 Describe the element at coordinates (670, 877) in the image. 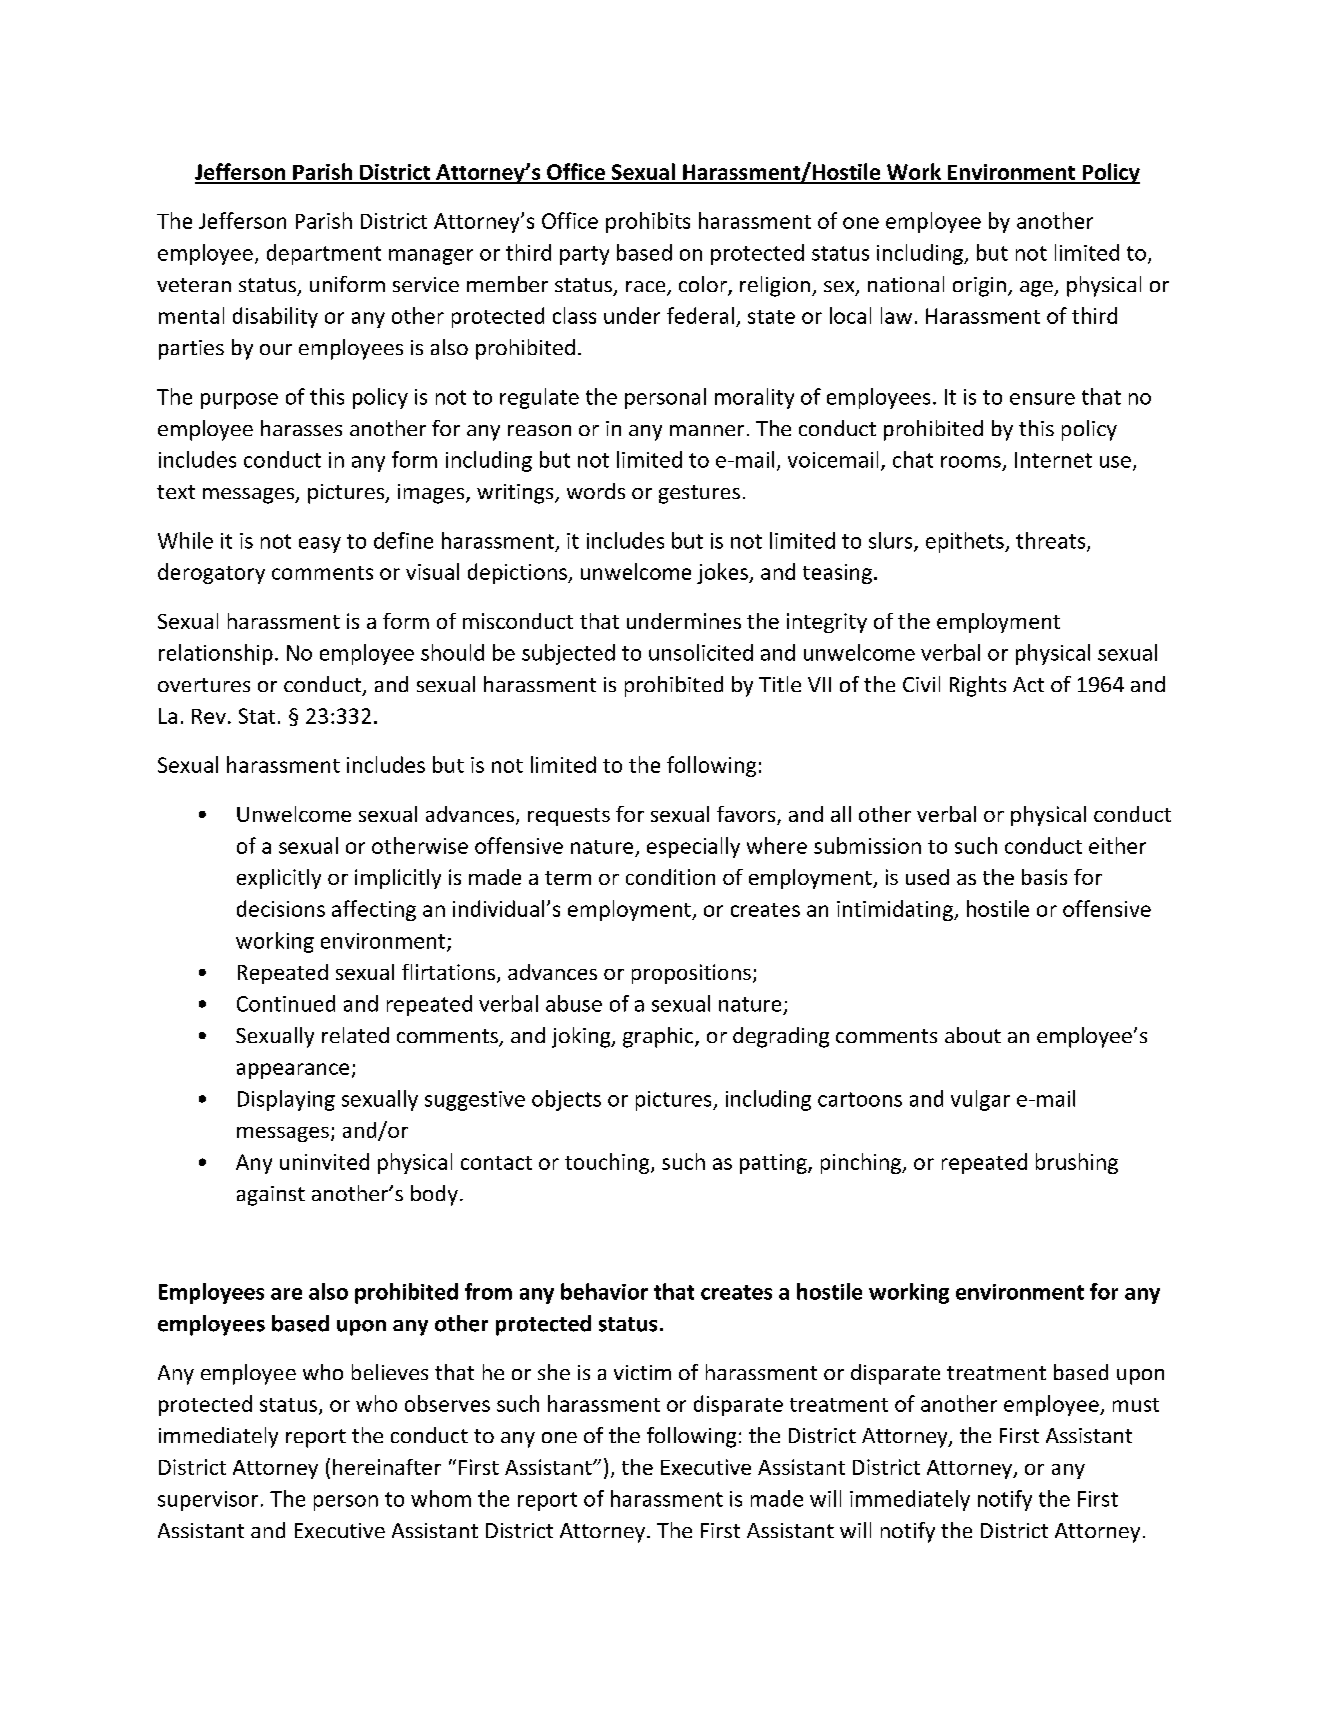

I see `condition` at that location.
